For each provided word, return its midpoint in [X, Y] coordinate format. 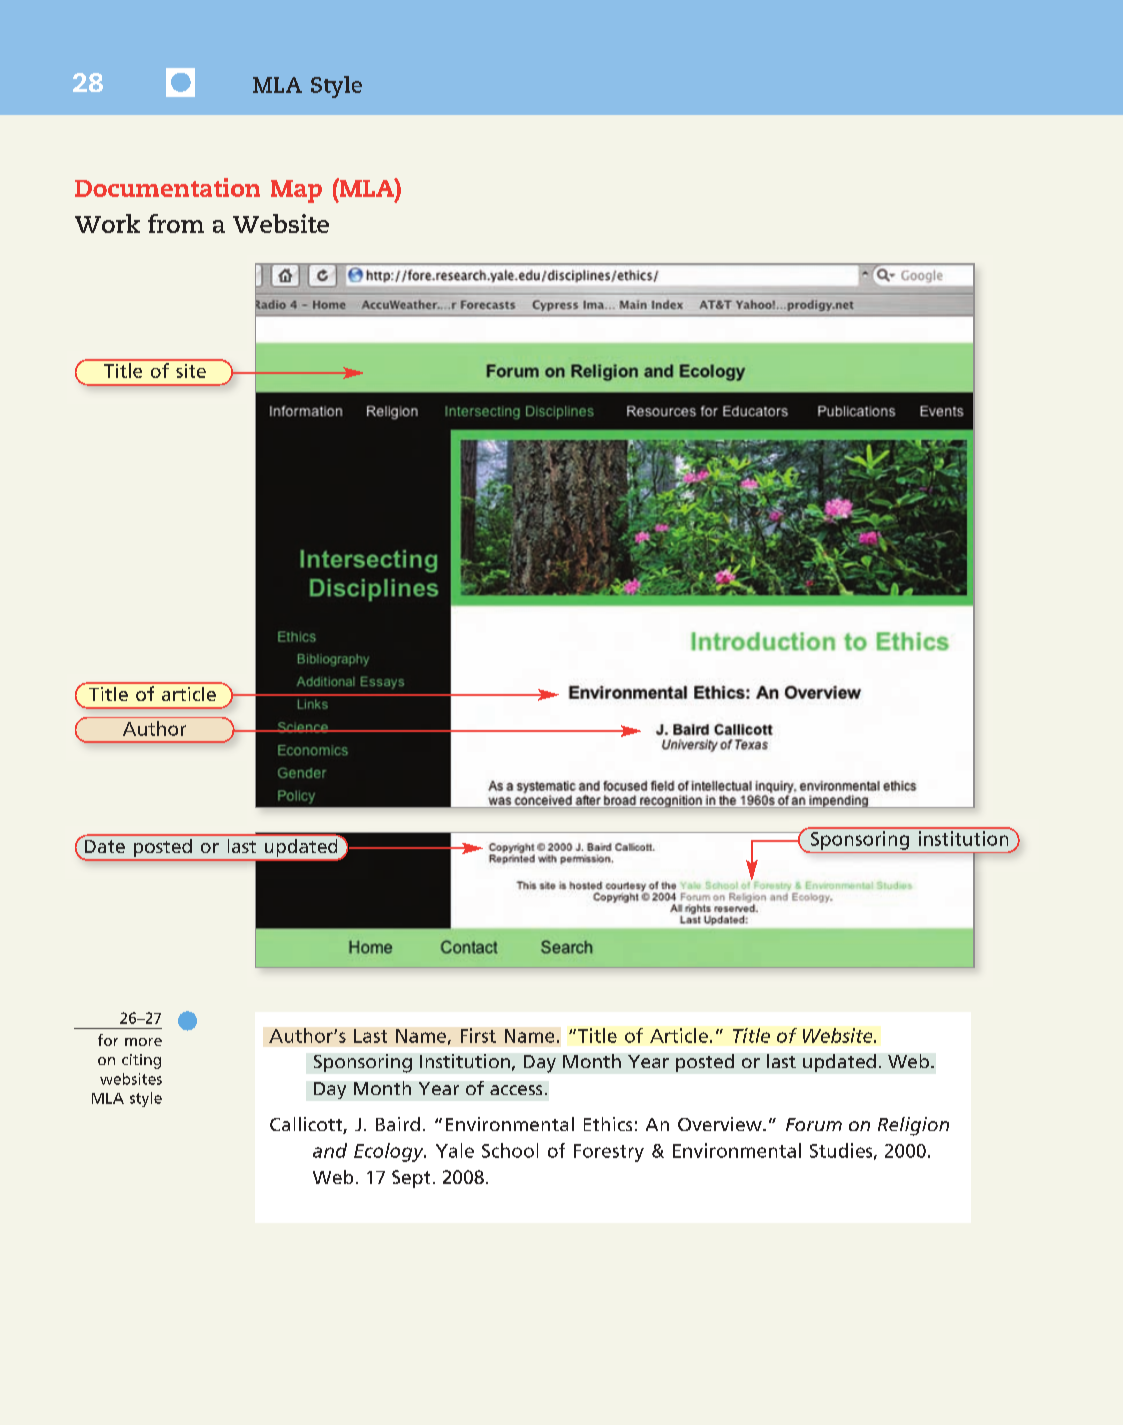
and [330, 1150]
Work [107, 223]
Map [296, 191]
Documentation [167, 187]
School [510, 1150]
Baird [398, 1124]
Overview [721, 1124]
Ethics [608, 1124]
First [478, 1035]
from [176, 223]
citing [141, 1061]
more [143, 1042]
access [516, 1090]
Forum [814, 1124]
